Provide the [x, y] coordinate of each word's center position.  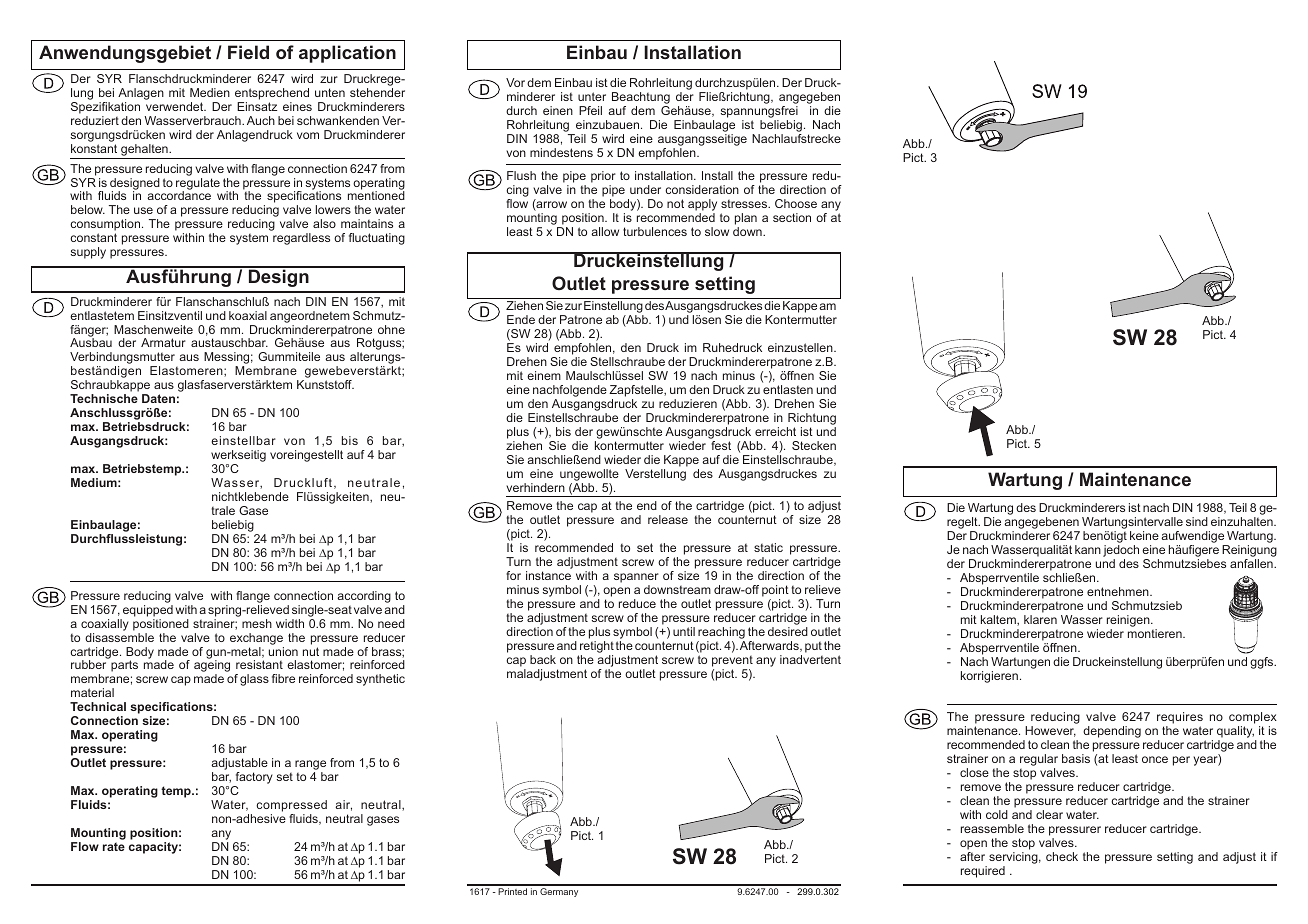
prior [603, 177]
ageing [212, 666]
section [792, 217]
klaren [1040, 619]
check [1062, 856]
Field [248, 52]
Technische [104, 398]
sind [1197, 521]
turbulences [655, 231]
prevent [732, 661]
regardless [301, 239]
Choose [796, 203]
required [983, 872]
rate [114, 846]
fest [721, 445]
